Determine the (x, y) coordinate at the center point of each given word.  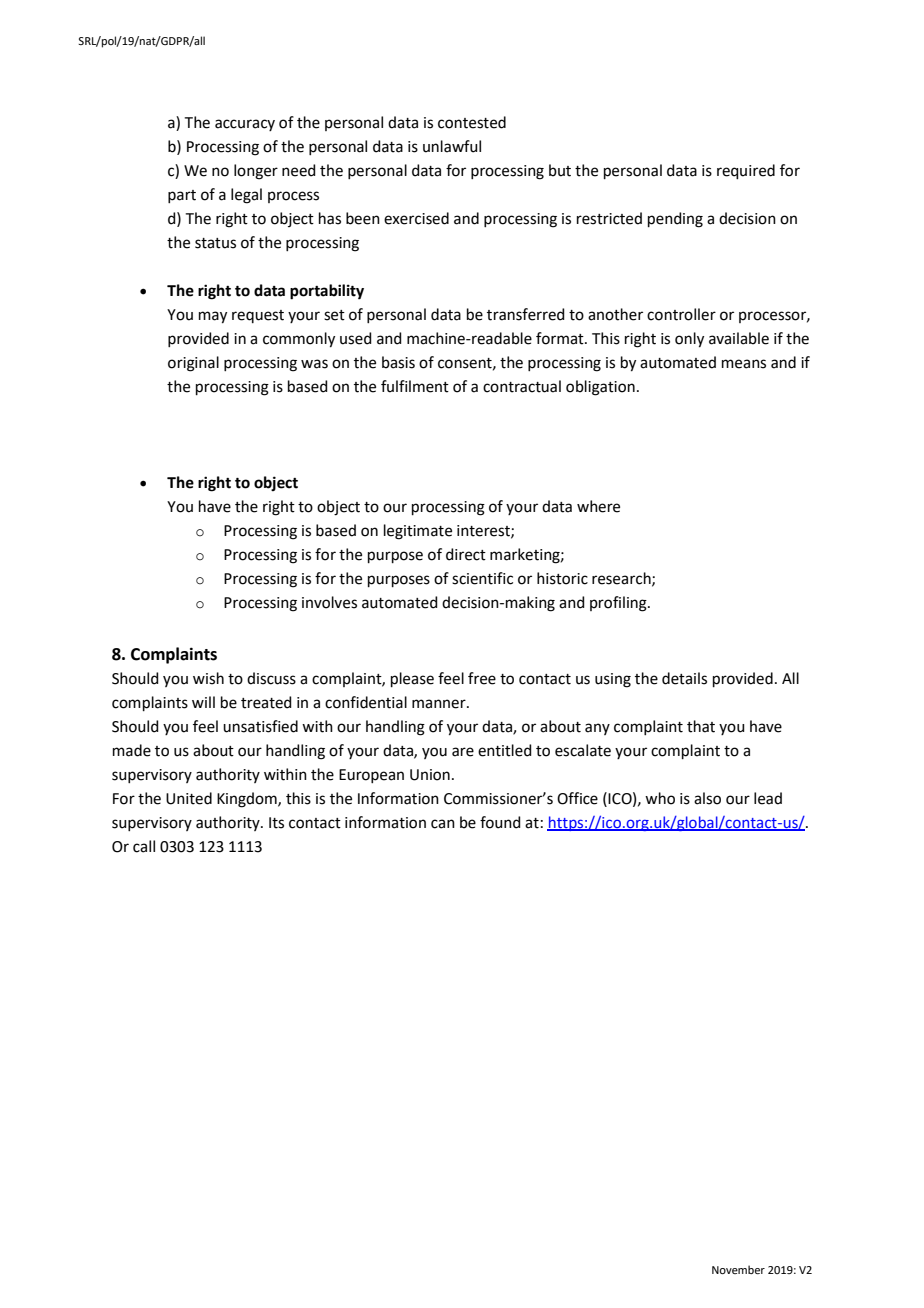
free (482, 678)
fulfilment (415, 386)
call (144, 846)
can (443, 824)
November (738, 1269)
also (707, 798)
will (203, 702)
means (744, 364)
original (193, 364)
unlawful (452, 146)
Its (276, 823)
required (746, 171)
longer (256, 172)
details (684, 678)
